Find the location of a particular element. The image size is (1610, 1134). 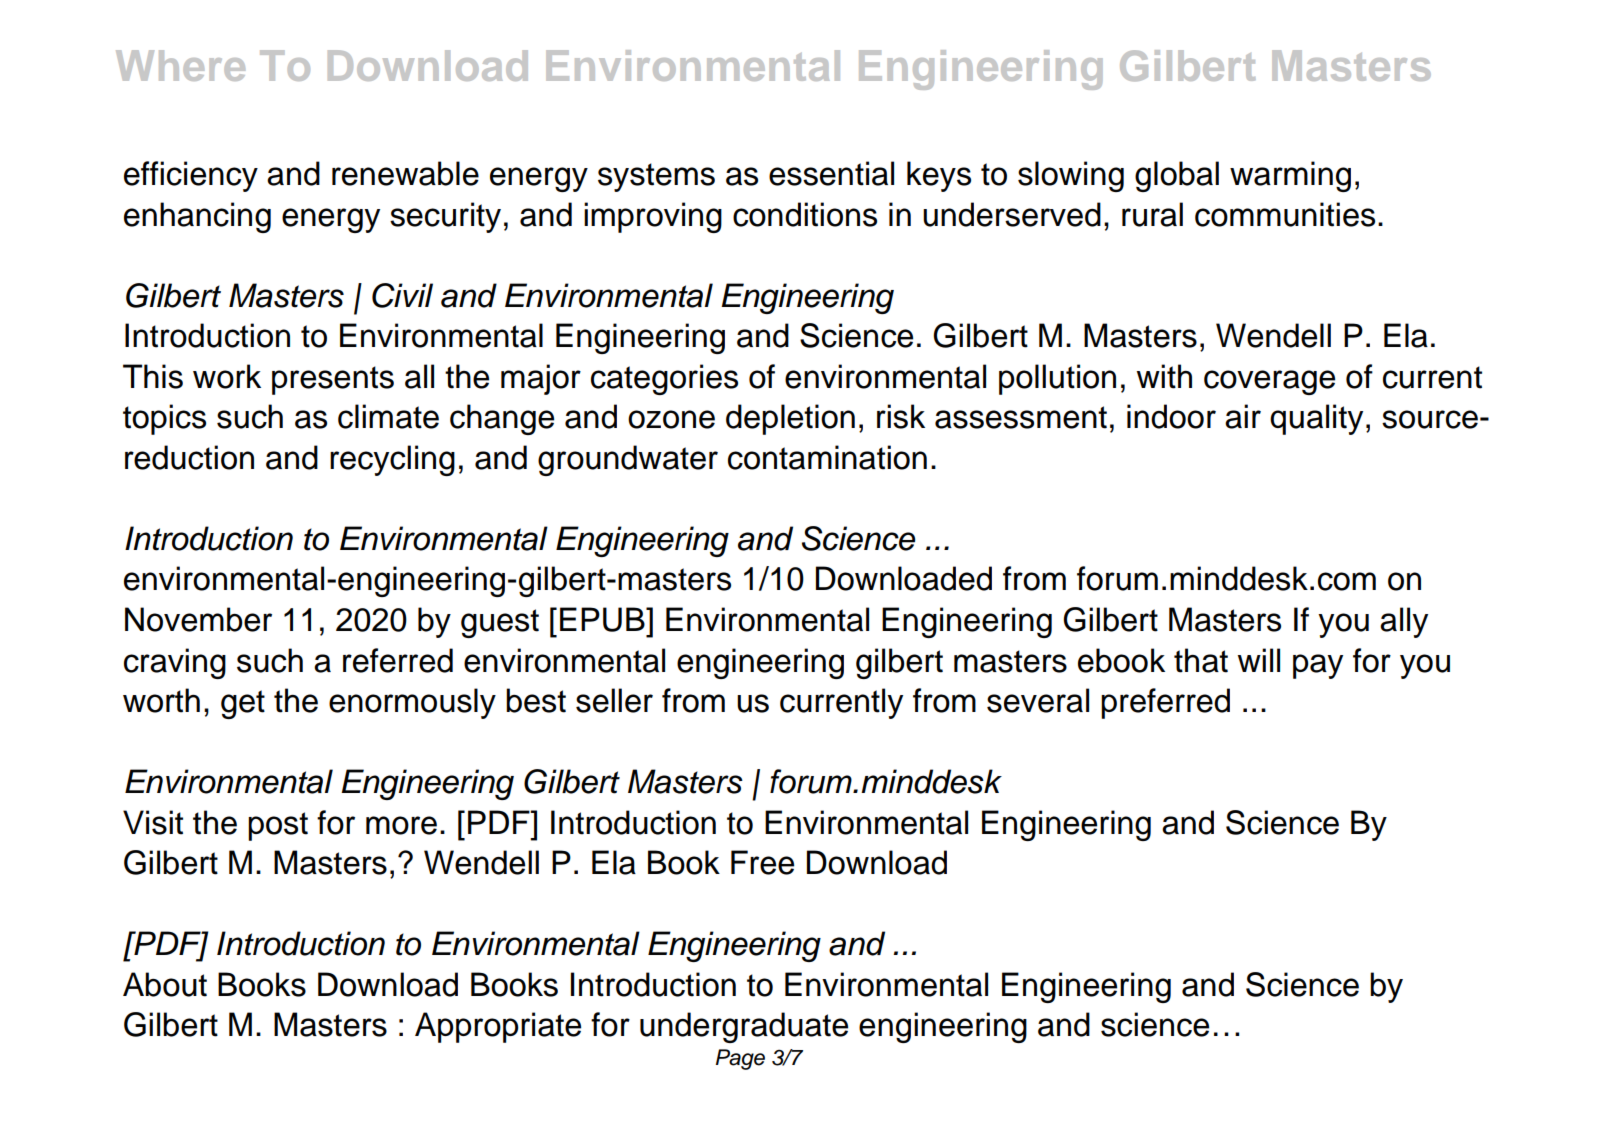

undergraduate is located at coordinates (744, 1027).
